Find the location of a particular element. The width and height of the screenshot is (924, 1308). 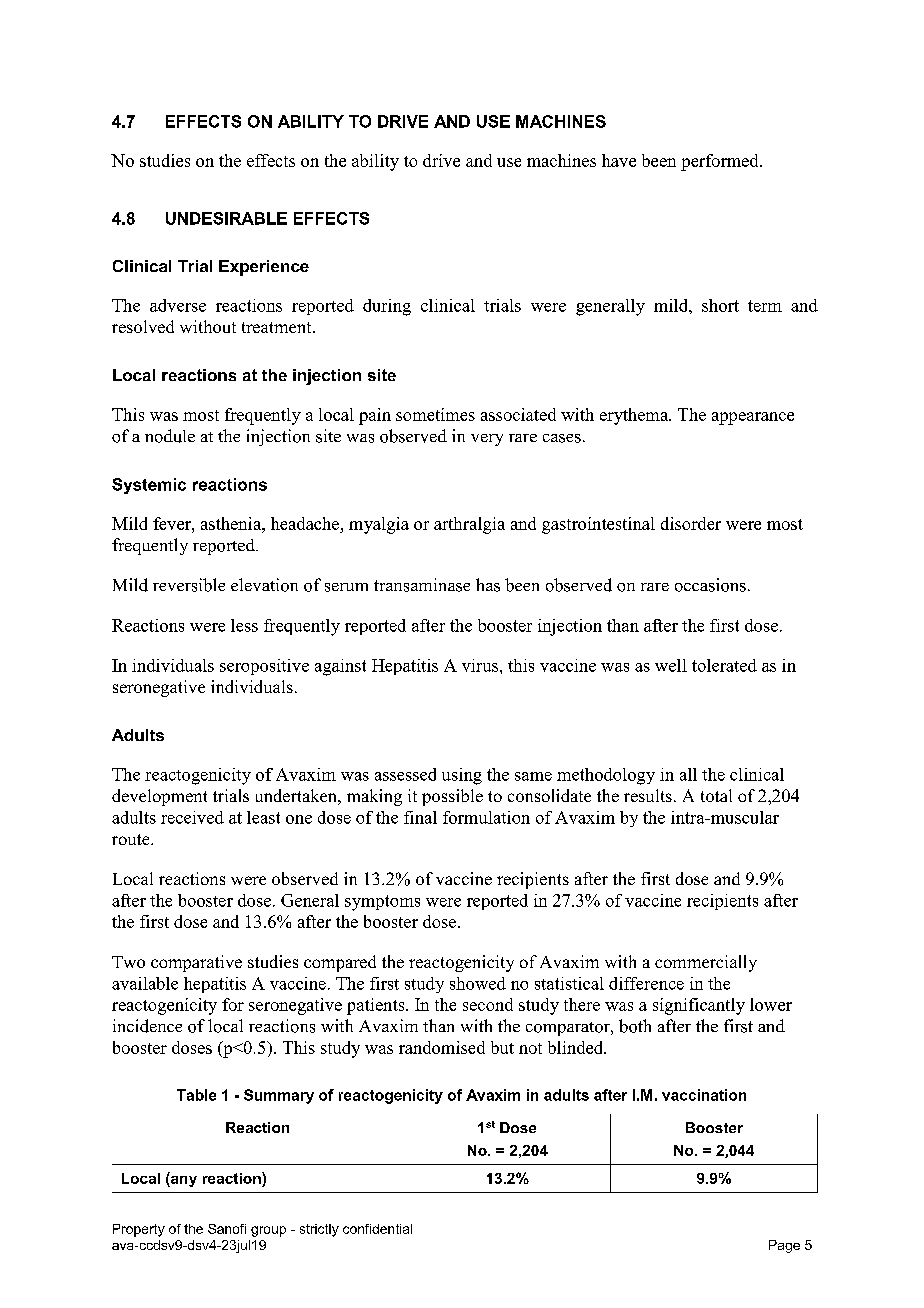

tolerated is located at coordinates (724, 665).
